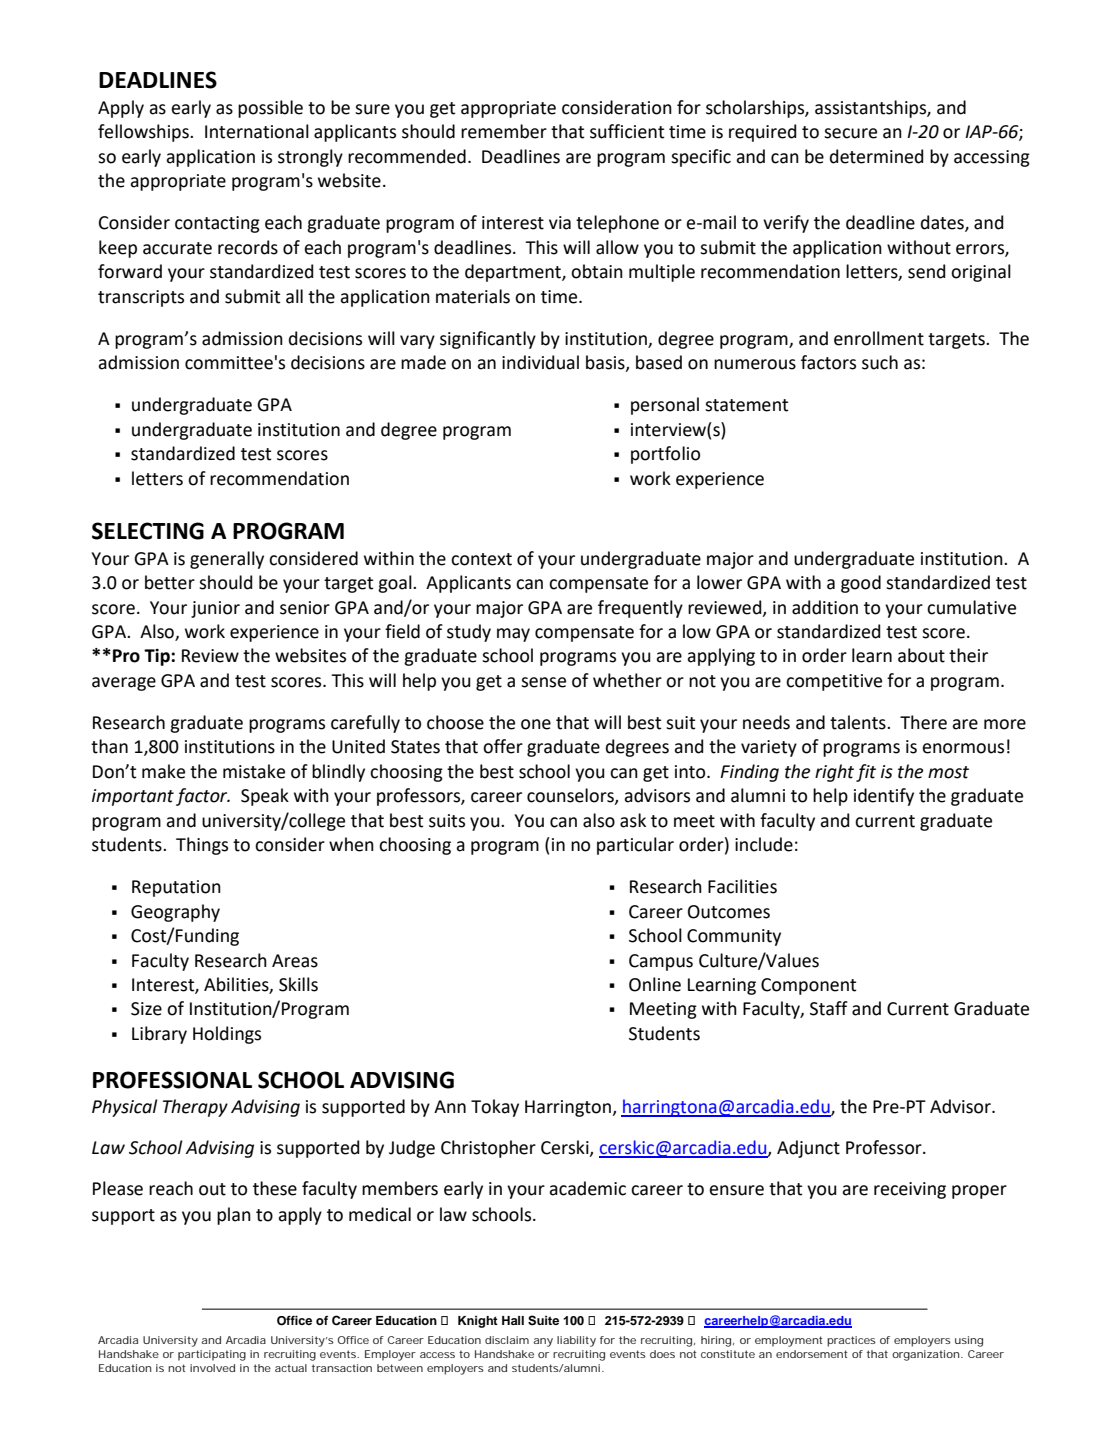 The image size is (1113, 1441). Describe the element at coordinates (504, 131) in the document. I see `remember` at that location.
